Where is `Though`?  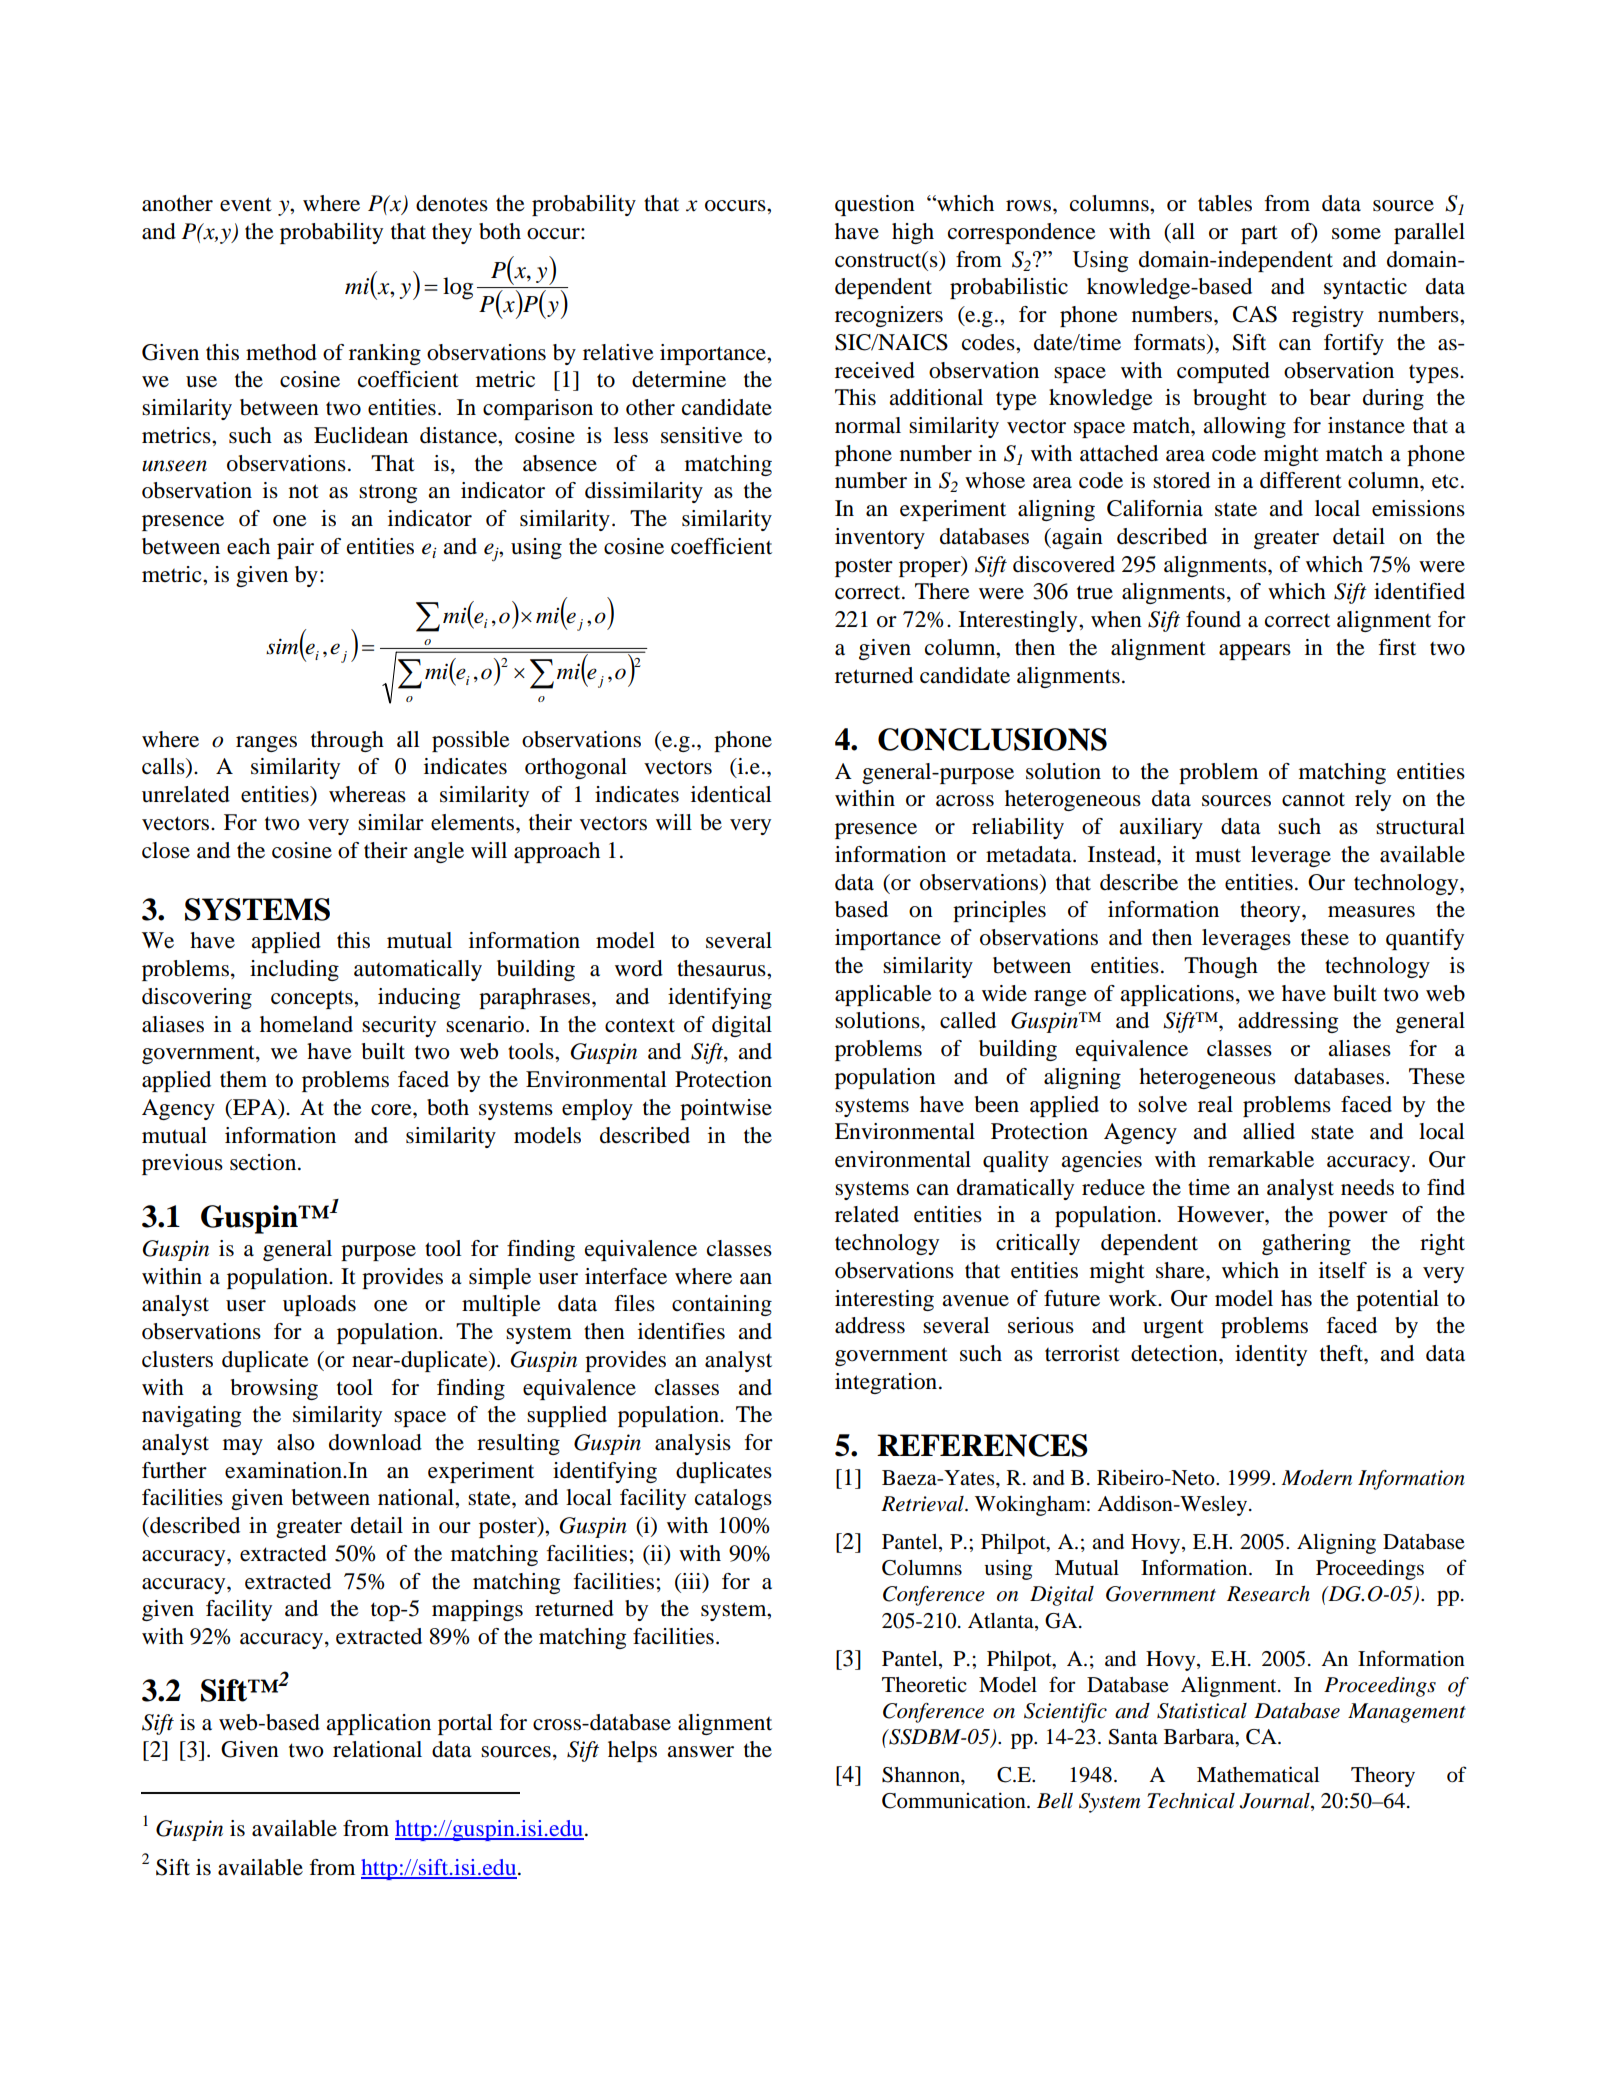 Though is located at coordinates (1221, 967).
